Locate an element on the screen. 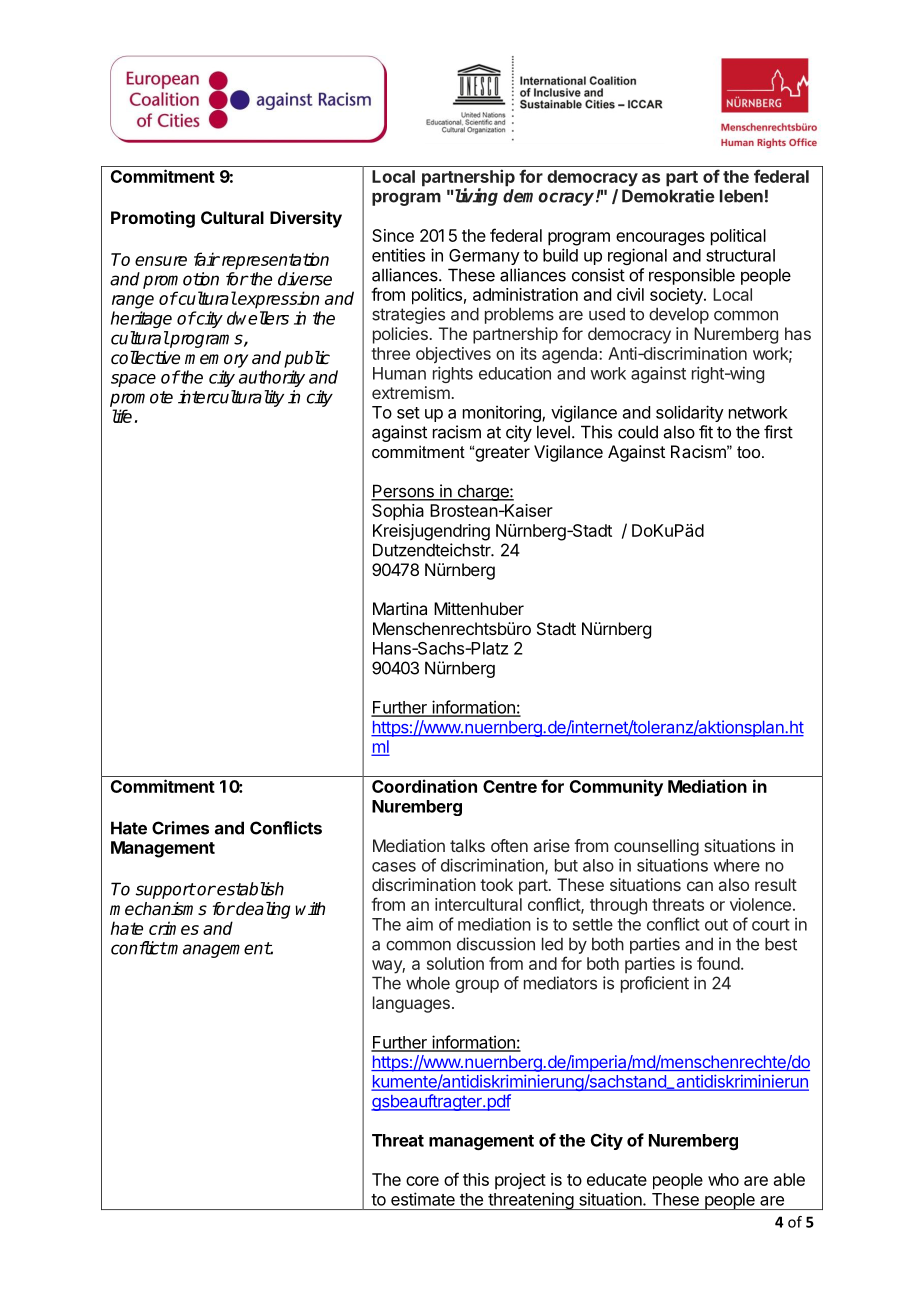  talks is located at coordinates (467, 845).
